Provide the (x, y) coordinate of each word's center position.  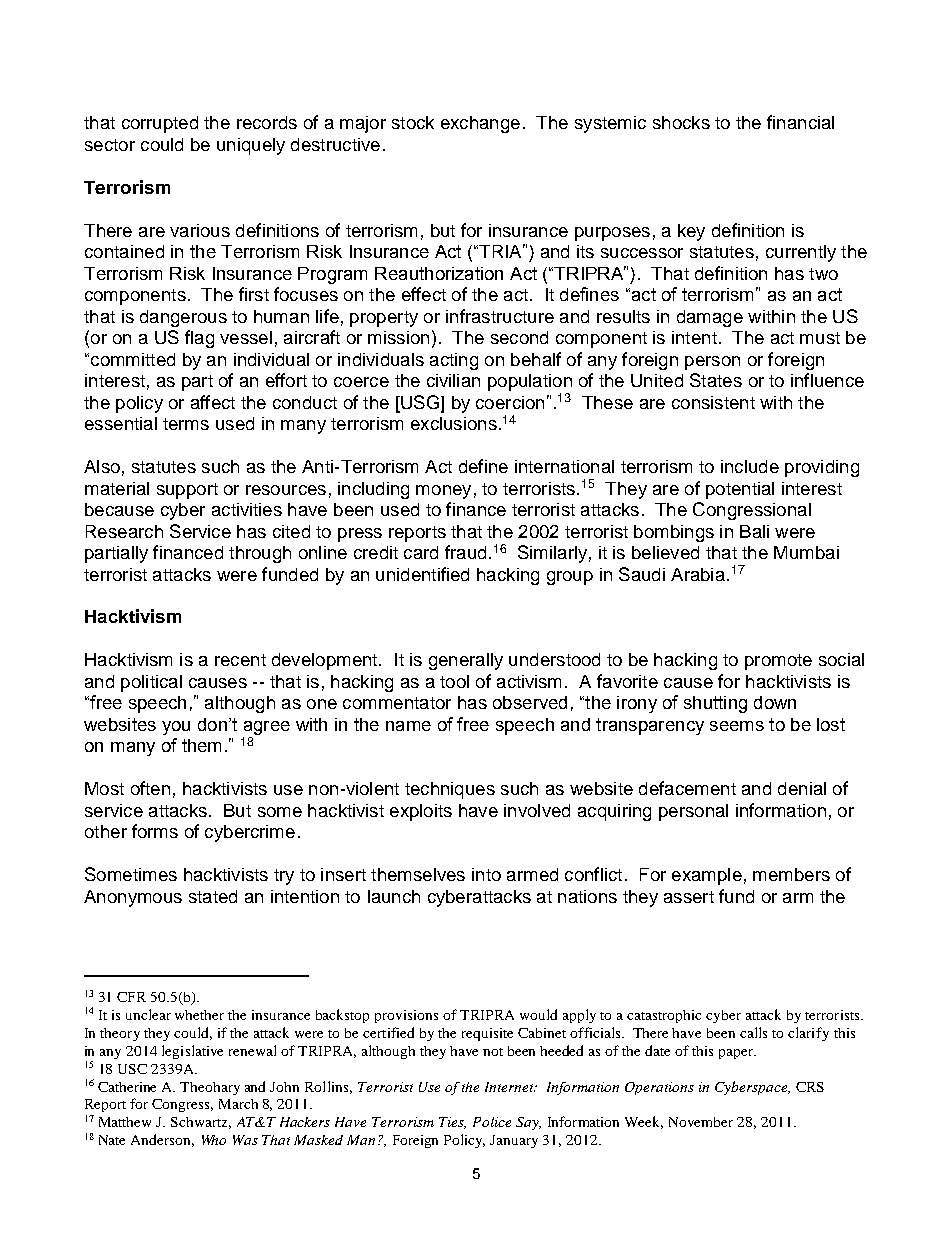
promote (778, 662)
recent (240, 660)
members (791, 874)
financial (800, 122)
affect (213, 402)
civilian (453, 380)
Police (492, 1122)
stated (213, 896)
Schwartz (201, 1123)
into (486, 874)
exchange (480, 124)
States (716, 380)
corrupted (160, 124)
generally (466, 661)
